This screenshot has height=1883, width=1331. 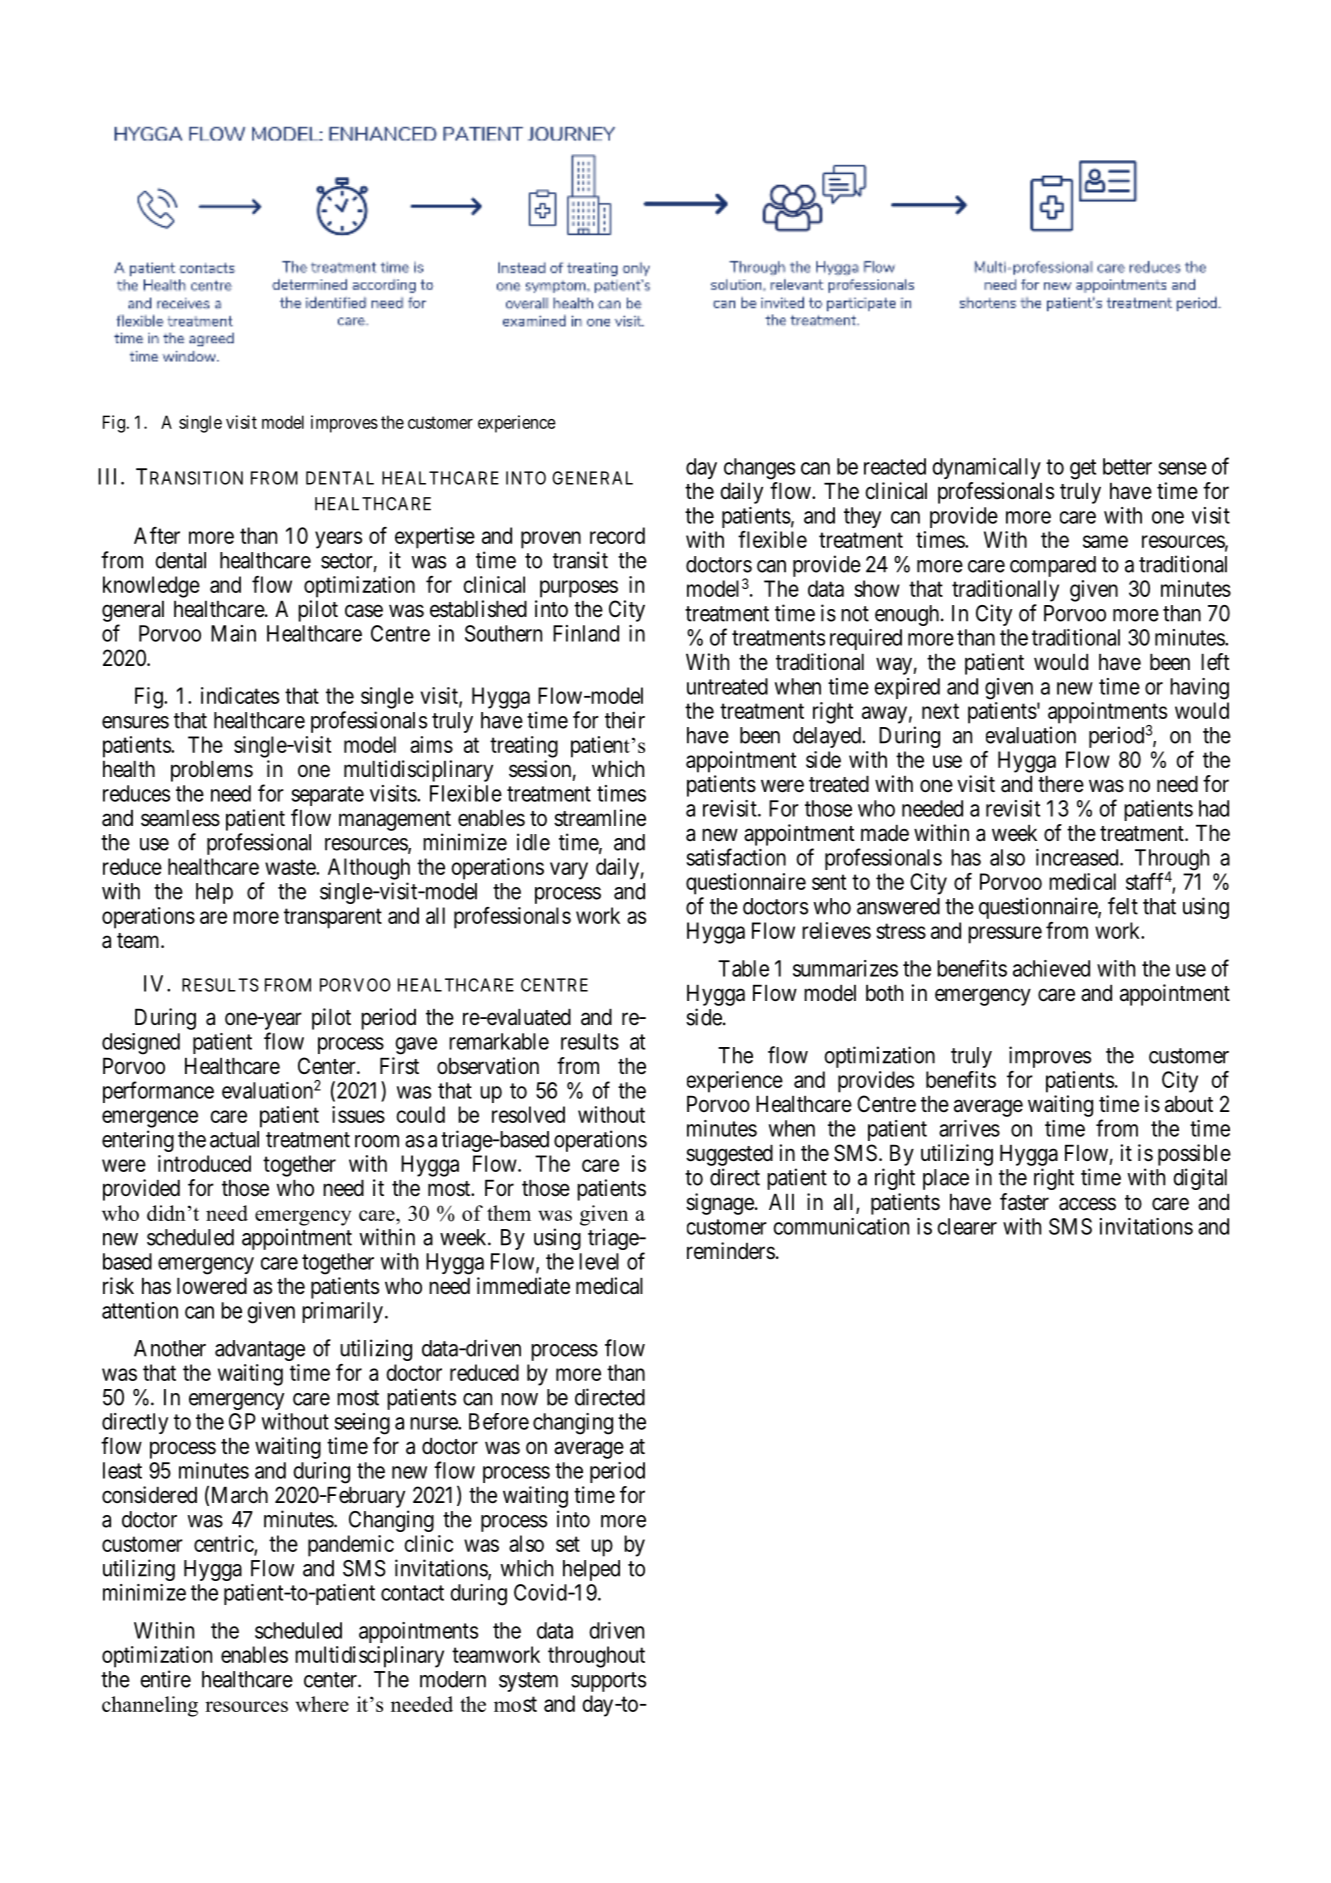 I want to click on supports, so click(x=608, y=1682).
